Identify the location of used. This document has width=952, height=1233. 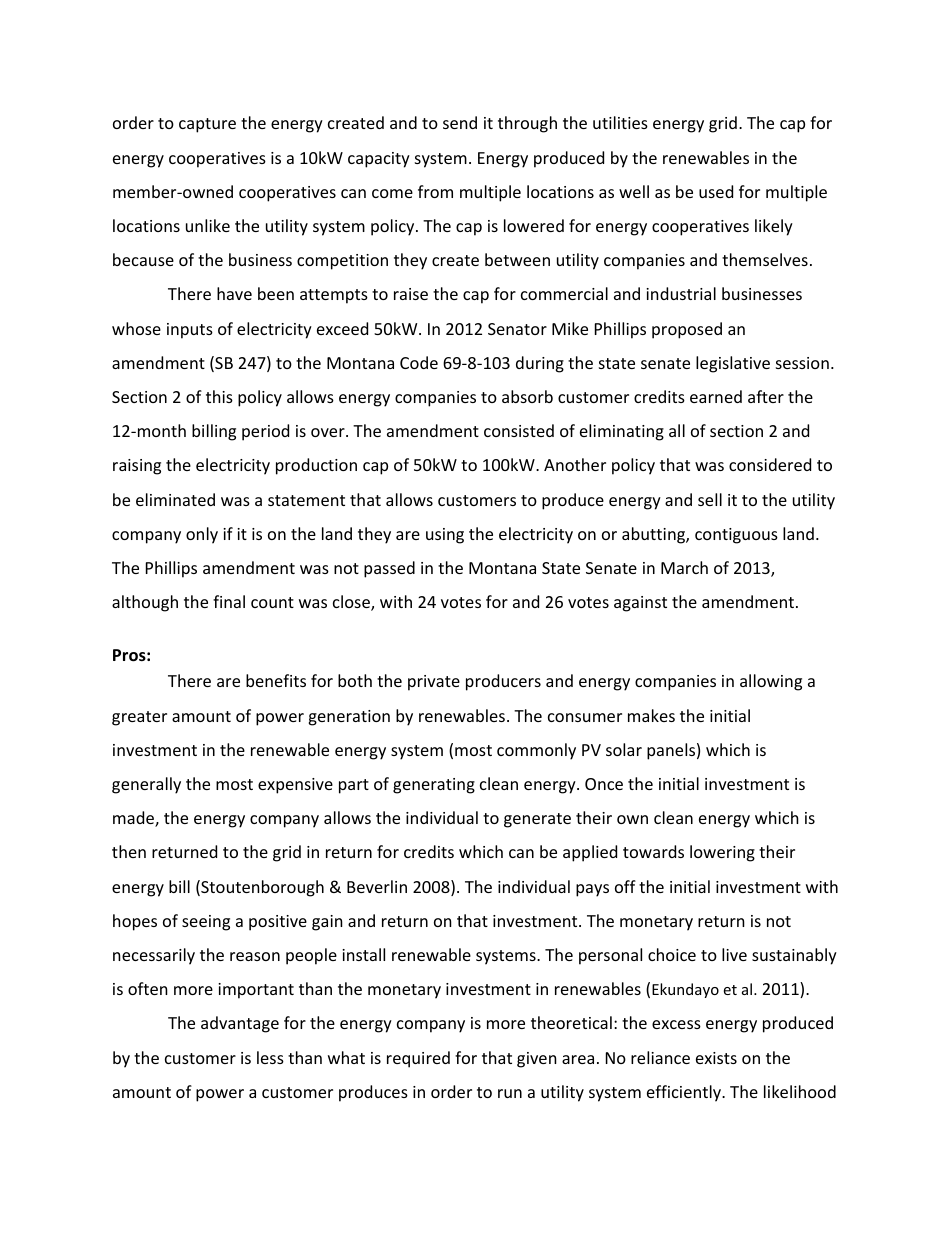
(716, 191).
